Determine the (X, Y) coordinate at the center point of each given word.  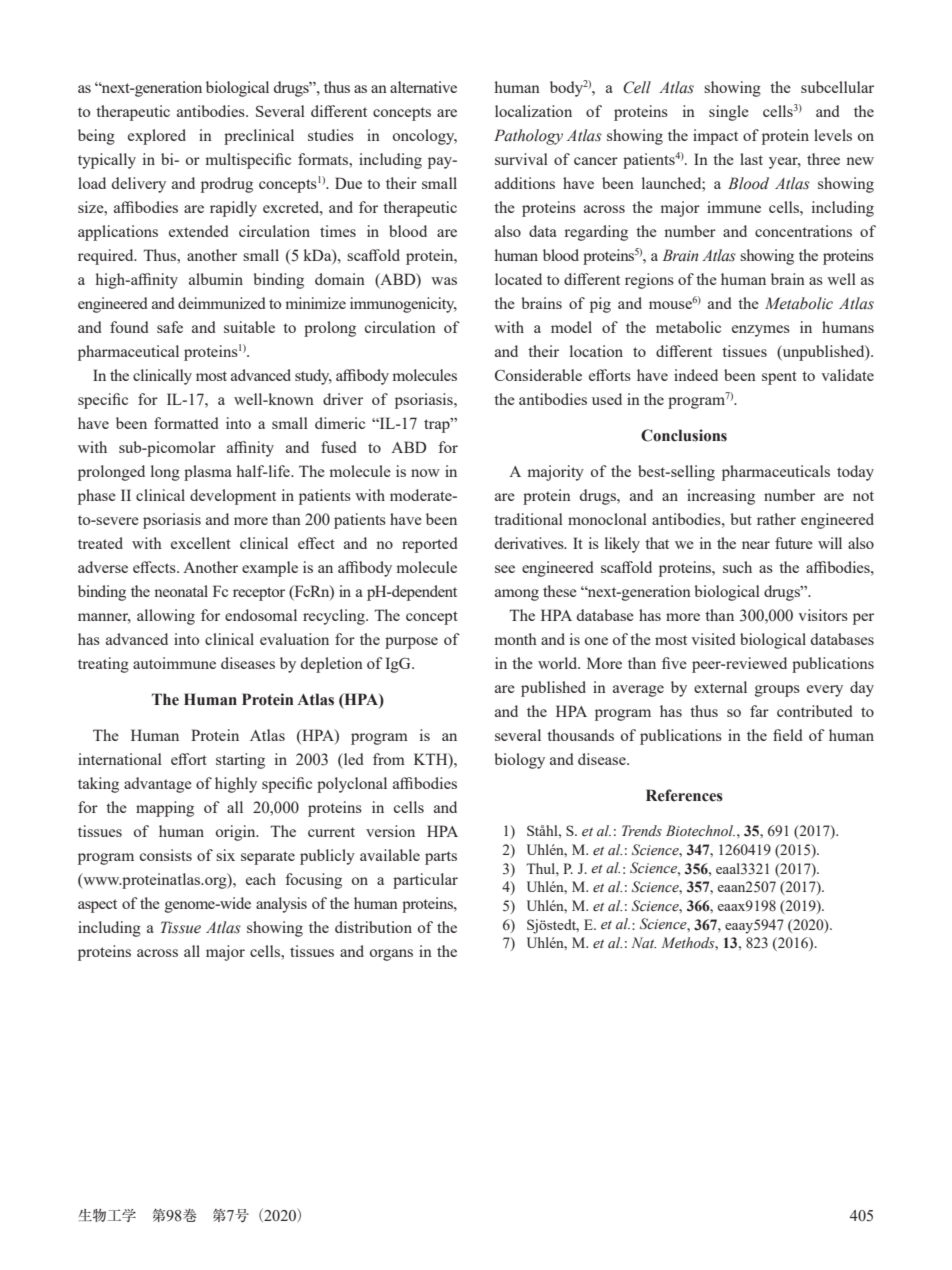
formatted (186, 423)
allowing (166, 617)
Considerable (538, 375)
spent (779, 378)
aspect (97, 906)
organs (391, 955)
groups (777, 691)
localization (533, 111)
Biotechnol (700, 831)
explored (157, 137)
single (729, 113)
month (515, 639)
